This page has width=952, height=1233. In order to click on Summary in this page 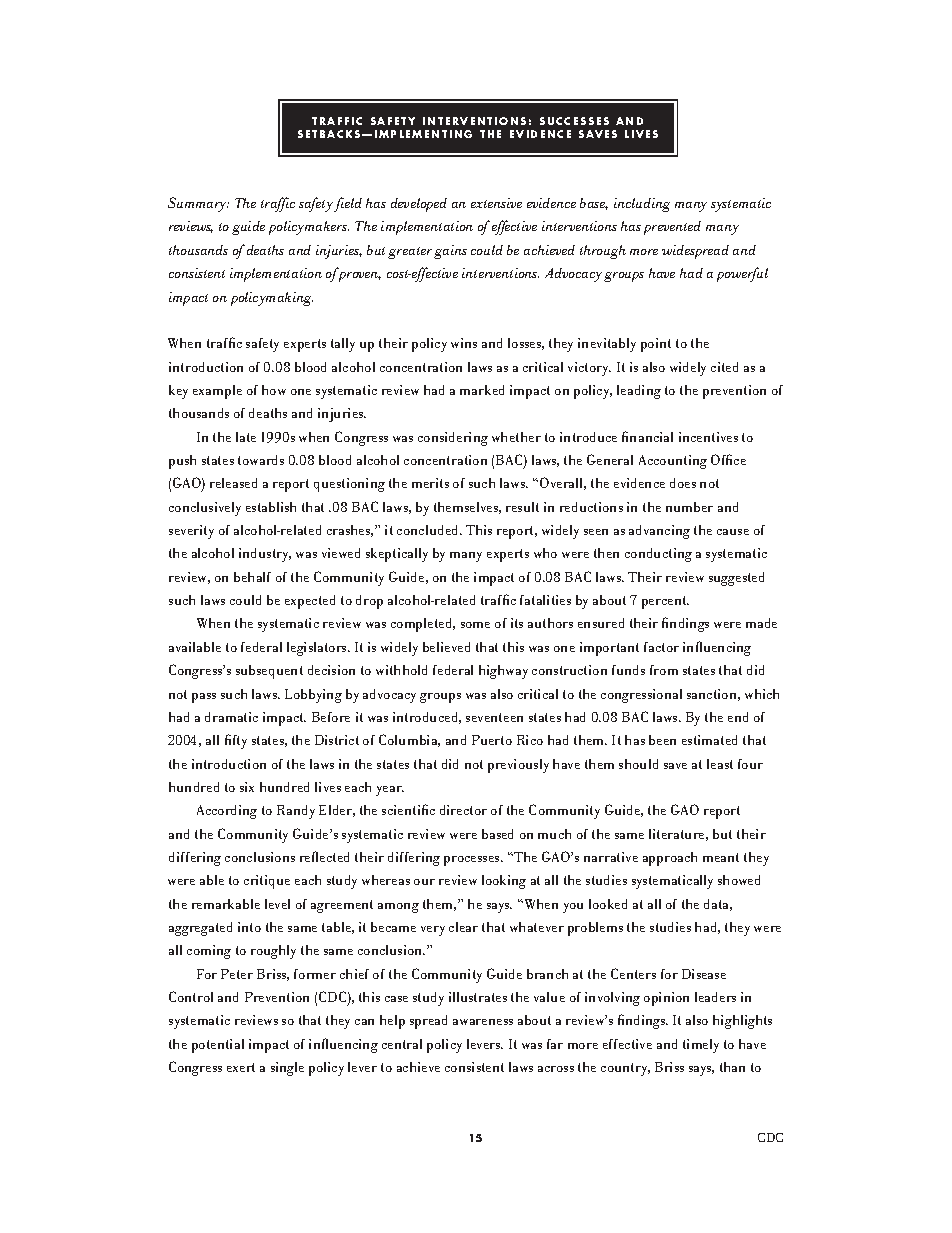, I will do `click(198, 204)`.
